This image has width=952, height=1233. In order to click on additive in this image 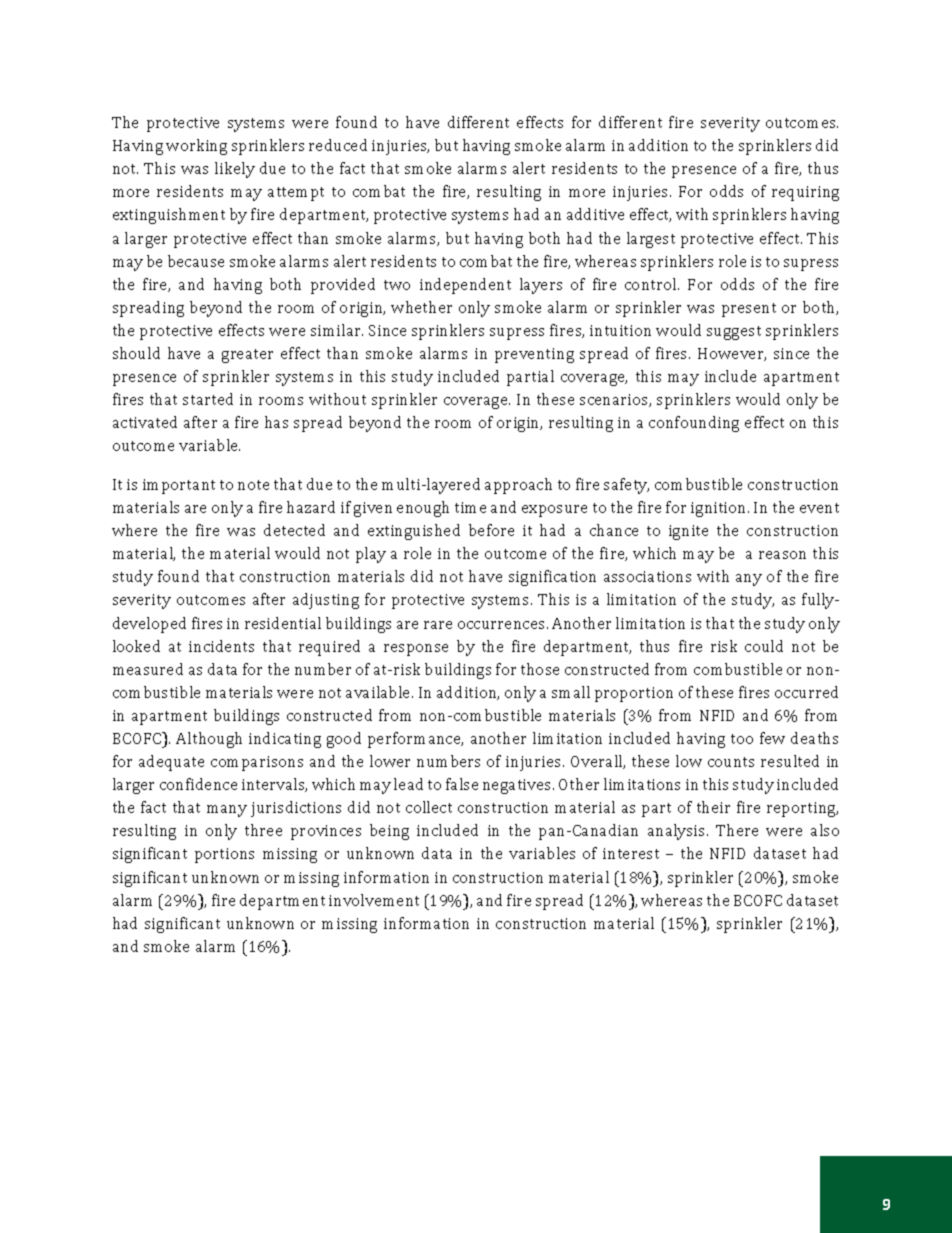, I will do `click(595, 214)`.
